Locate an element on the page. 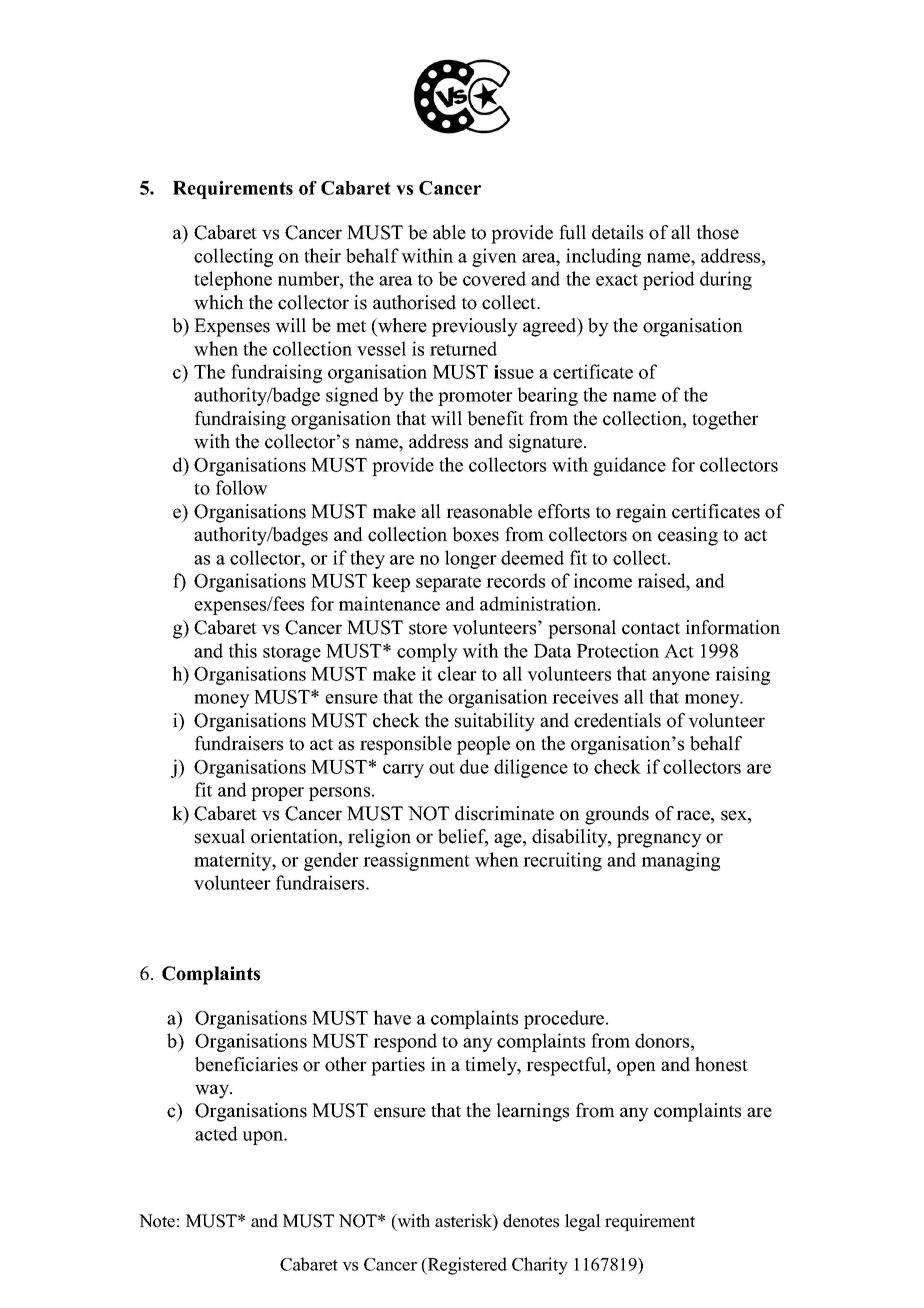 The image size is (924, 1308). given is located at coordinates (494, 257).
